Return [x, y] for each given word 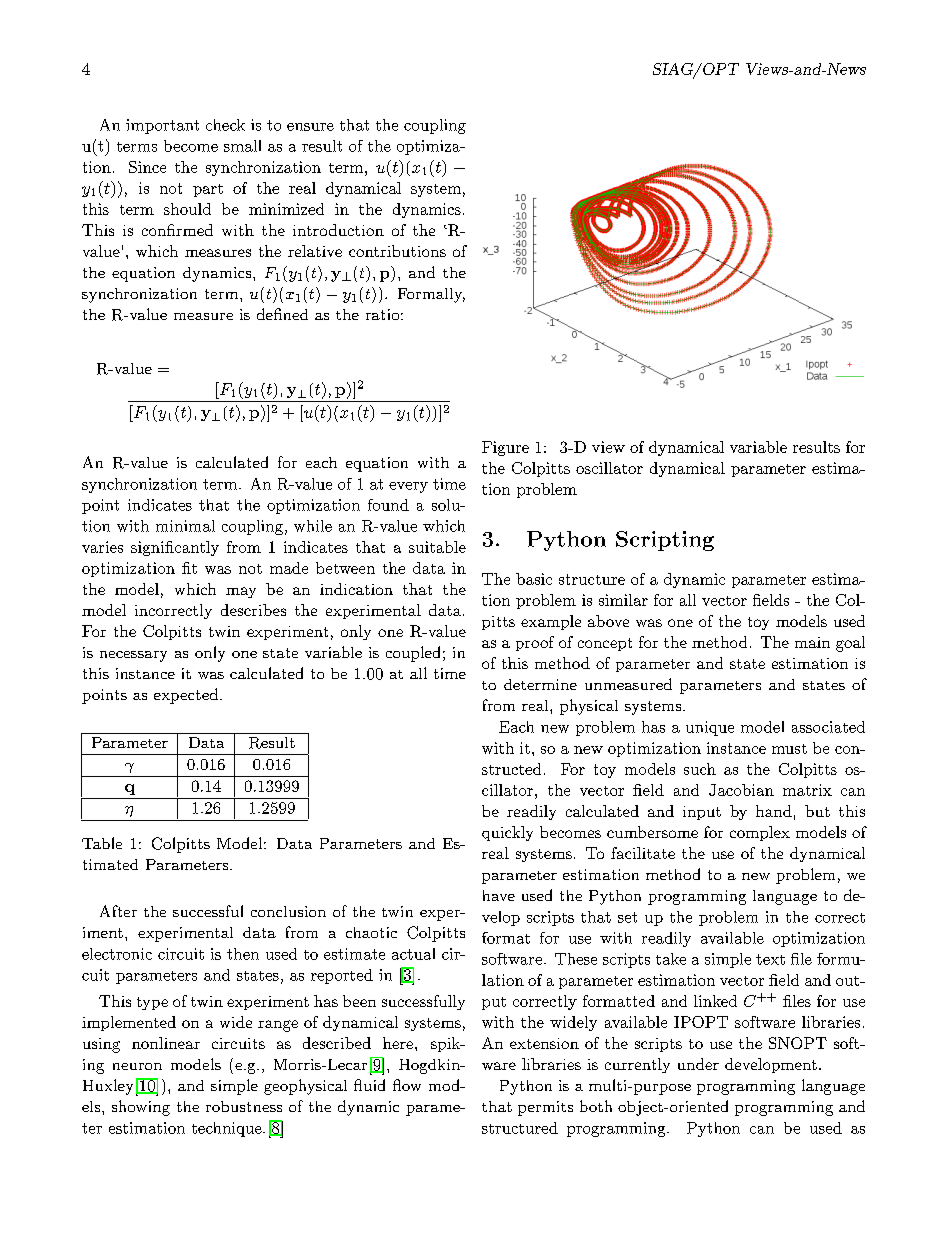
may [241, 592]
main [812, 642]
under [698, 1064]
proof [535, 643]
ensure [310, 127]
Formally [431, 295]
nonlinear [166, 1043]
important [162, 126]
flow [407, 1085]
